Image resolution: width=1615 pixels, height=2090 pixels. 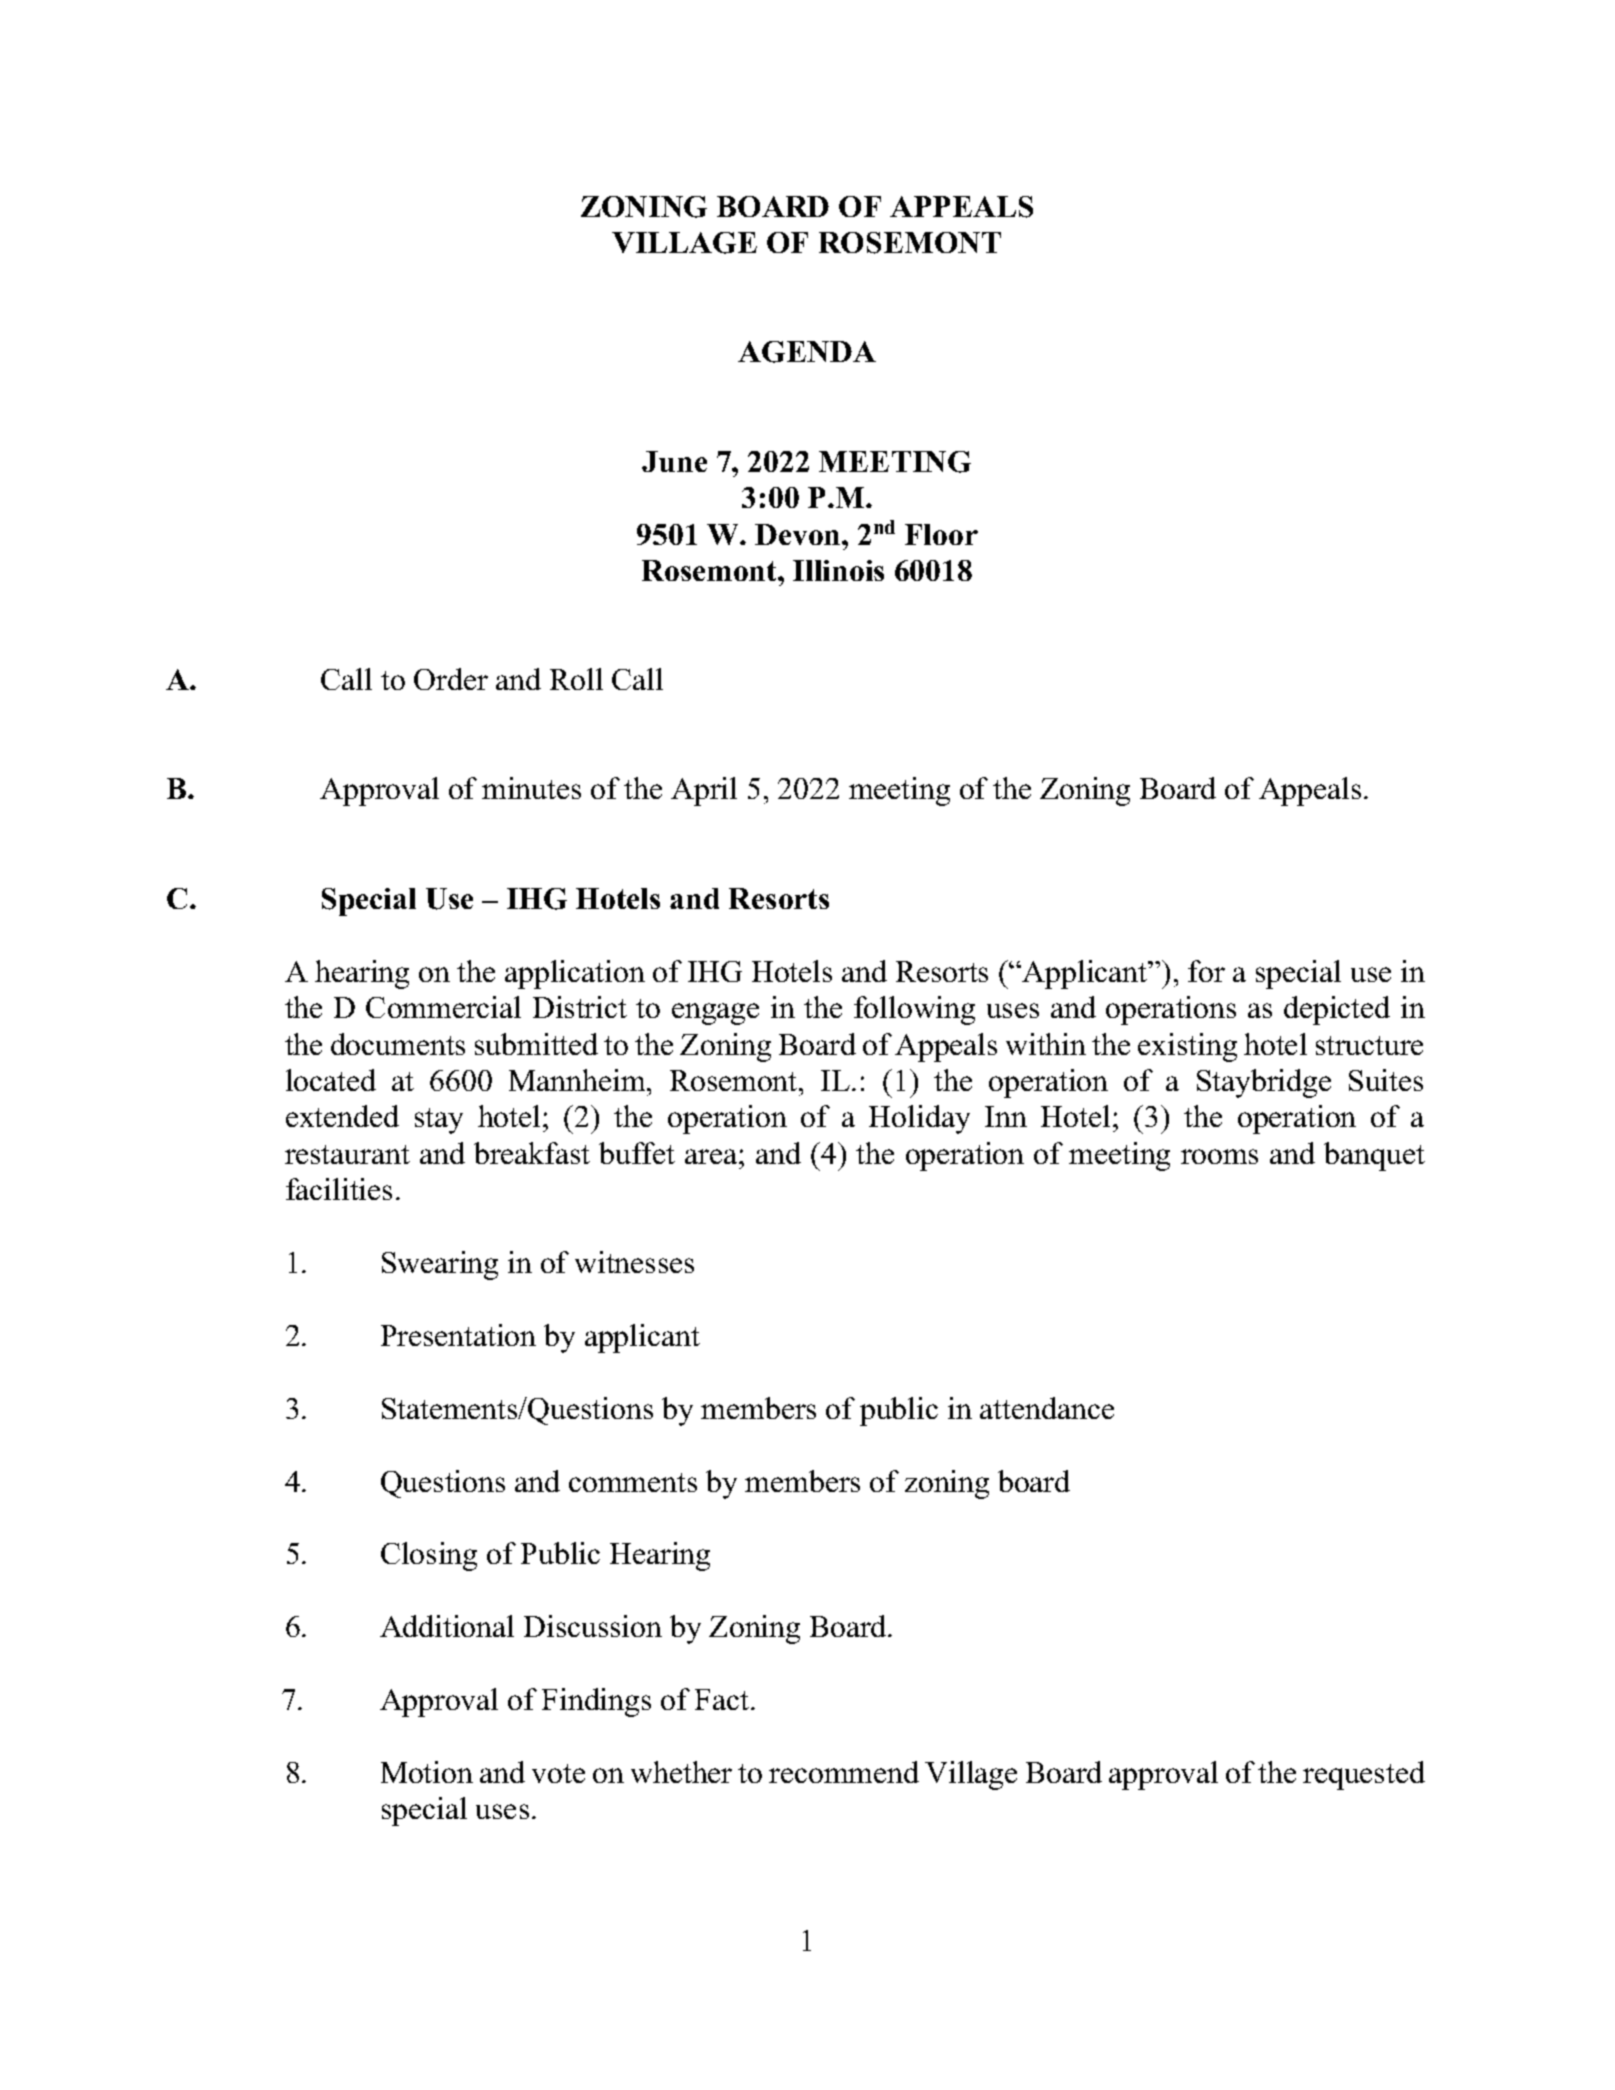 I want to click on Motion, so click(x=427, y=1772).
